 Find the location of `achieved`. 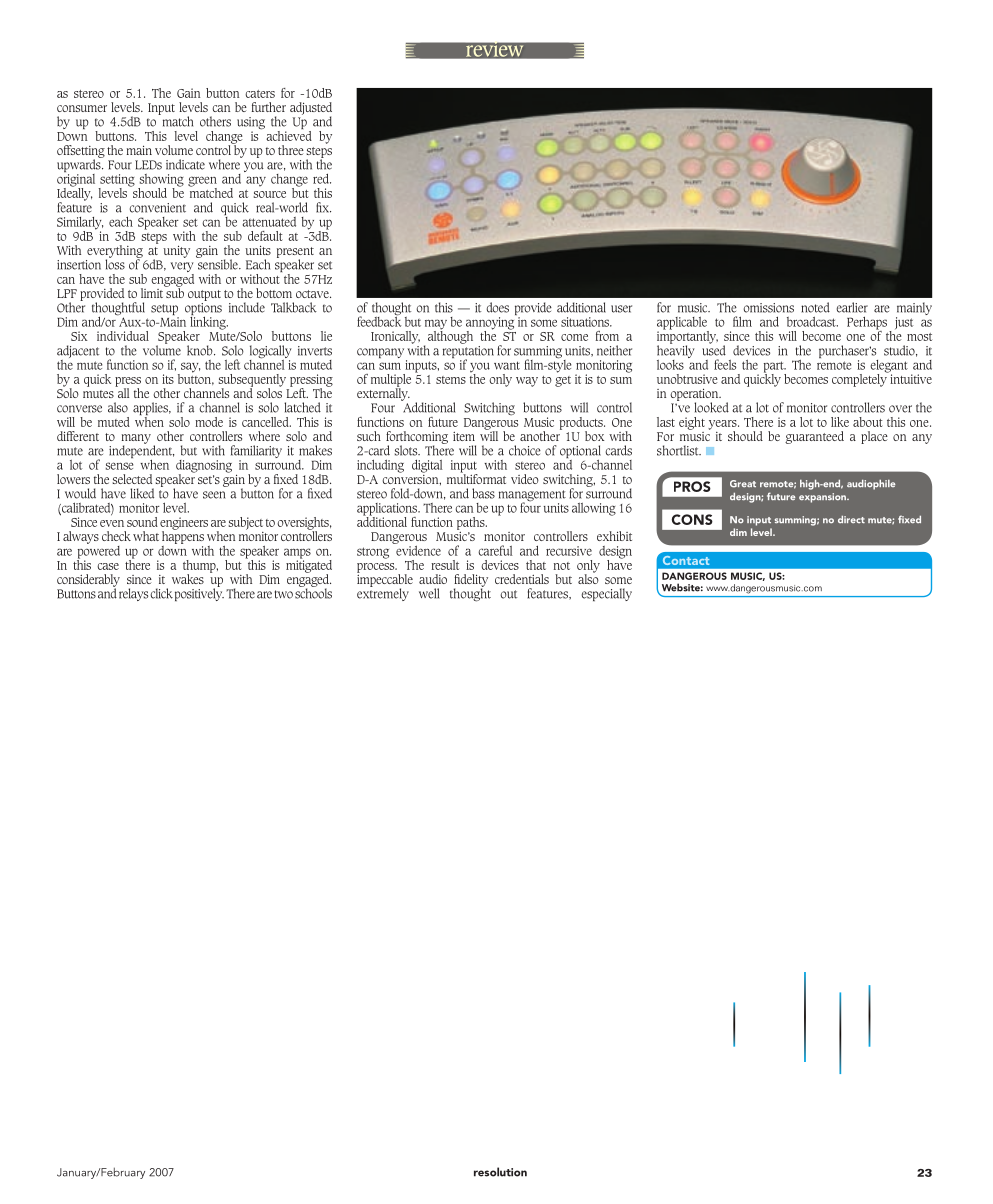

achieved is located at coordinates (289, 134).
